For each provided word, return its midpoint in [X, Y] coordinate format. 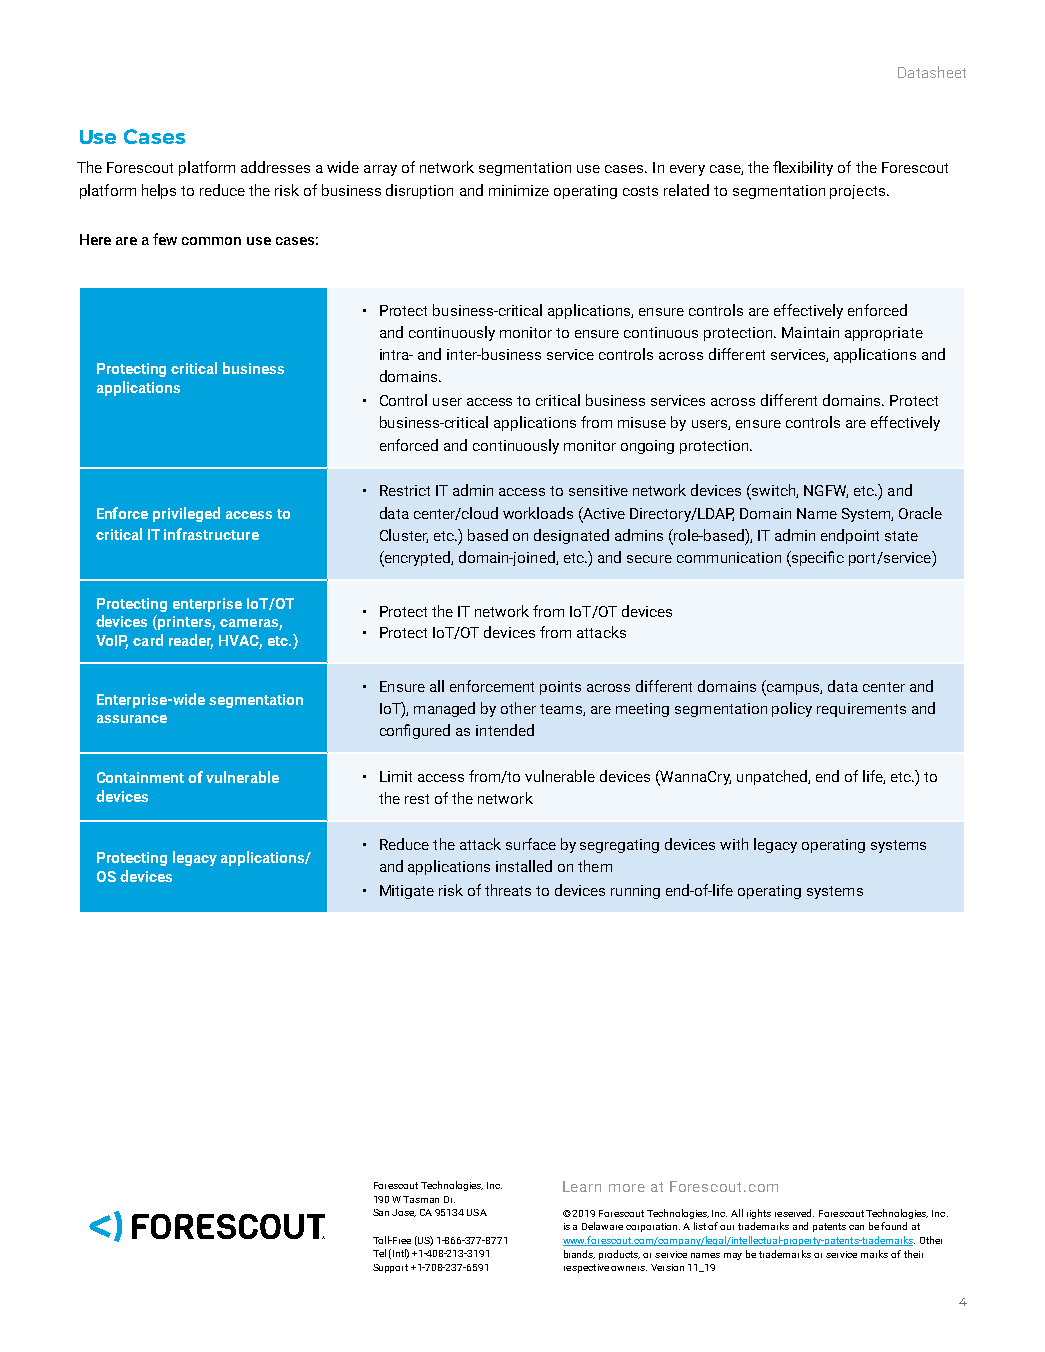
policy [792, 709]
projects [857, 192]
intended [505, 730]
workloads [538, 513]
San [381, 1212]
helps [159, 191]
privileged [186, 514]
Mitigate [407, 892]
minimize [519, 190]
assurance [132, 719]
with [734, 844]
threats [508, 890]
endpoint [850, 536]
